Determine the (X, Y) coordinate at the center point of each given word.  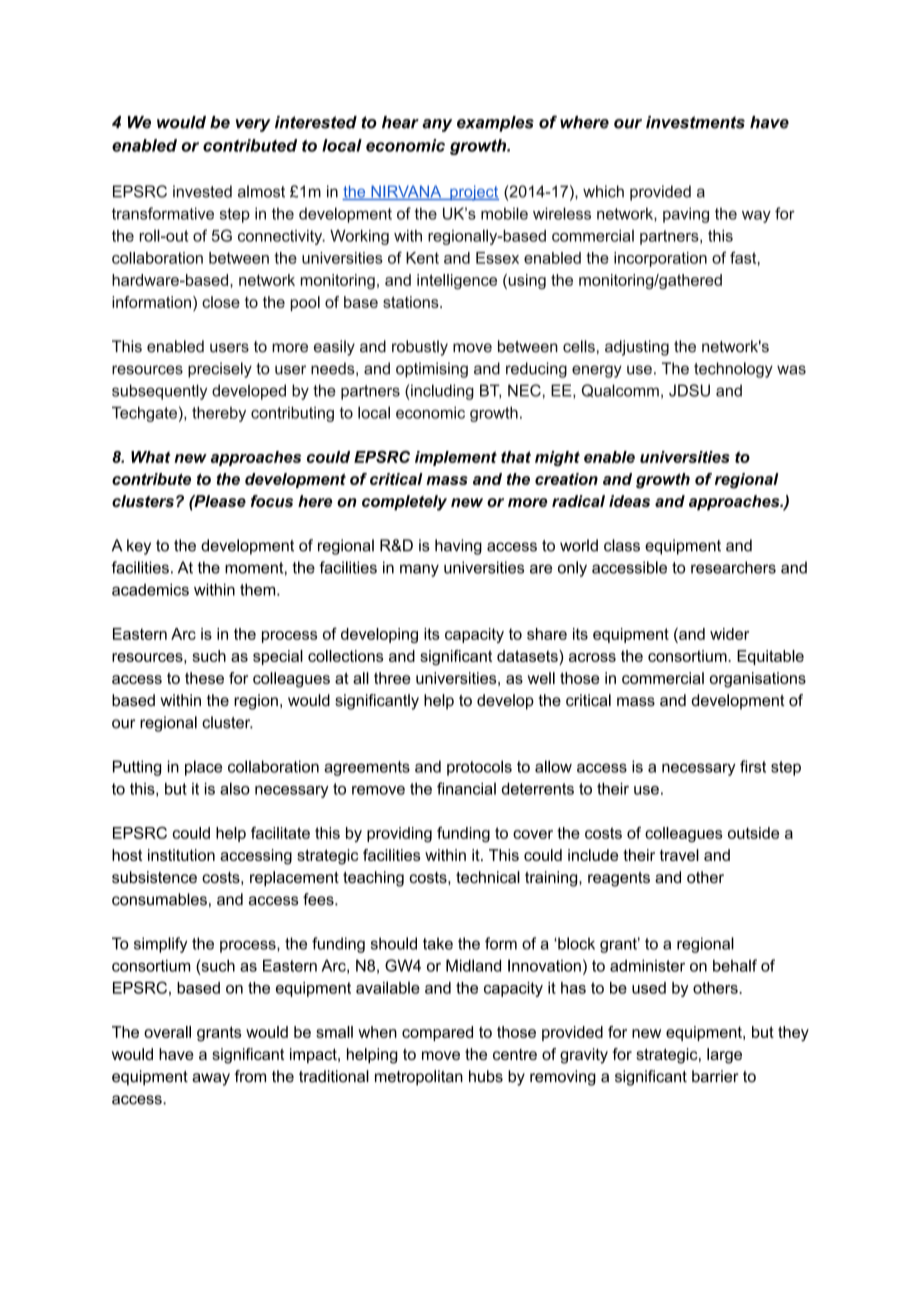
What (151, 457)
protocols (479, 768)
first (753, 766)
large (724, 1056)
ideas (629, 501)
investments (695, 122)
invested (202, 191)
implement (456, 458)
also (235, 788)
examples (495, 124)
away (211, 1079)
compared (437, 1033)
